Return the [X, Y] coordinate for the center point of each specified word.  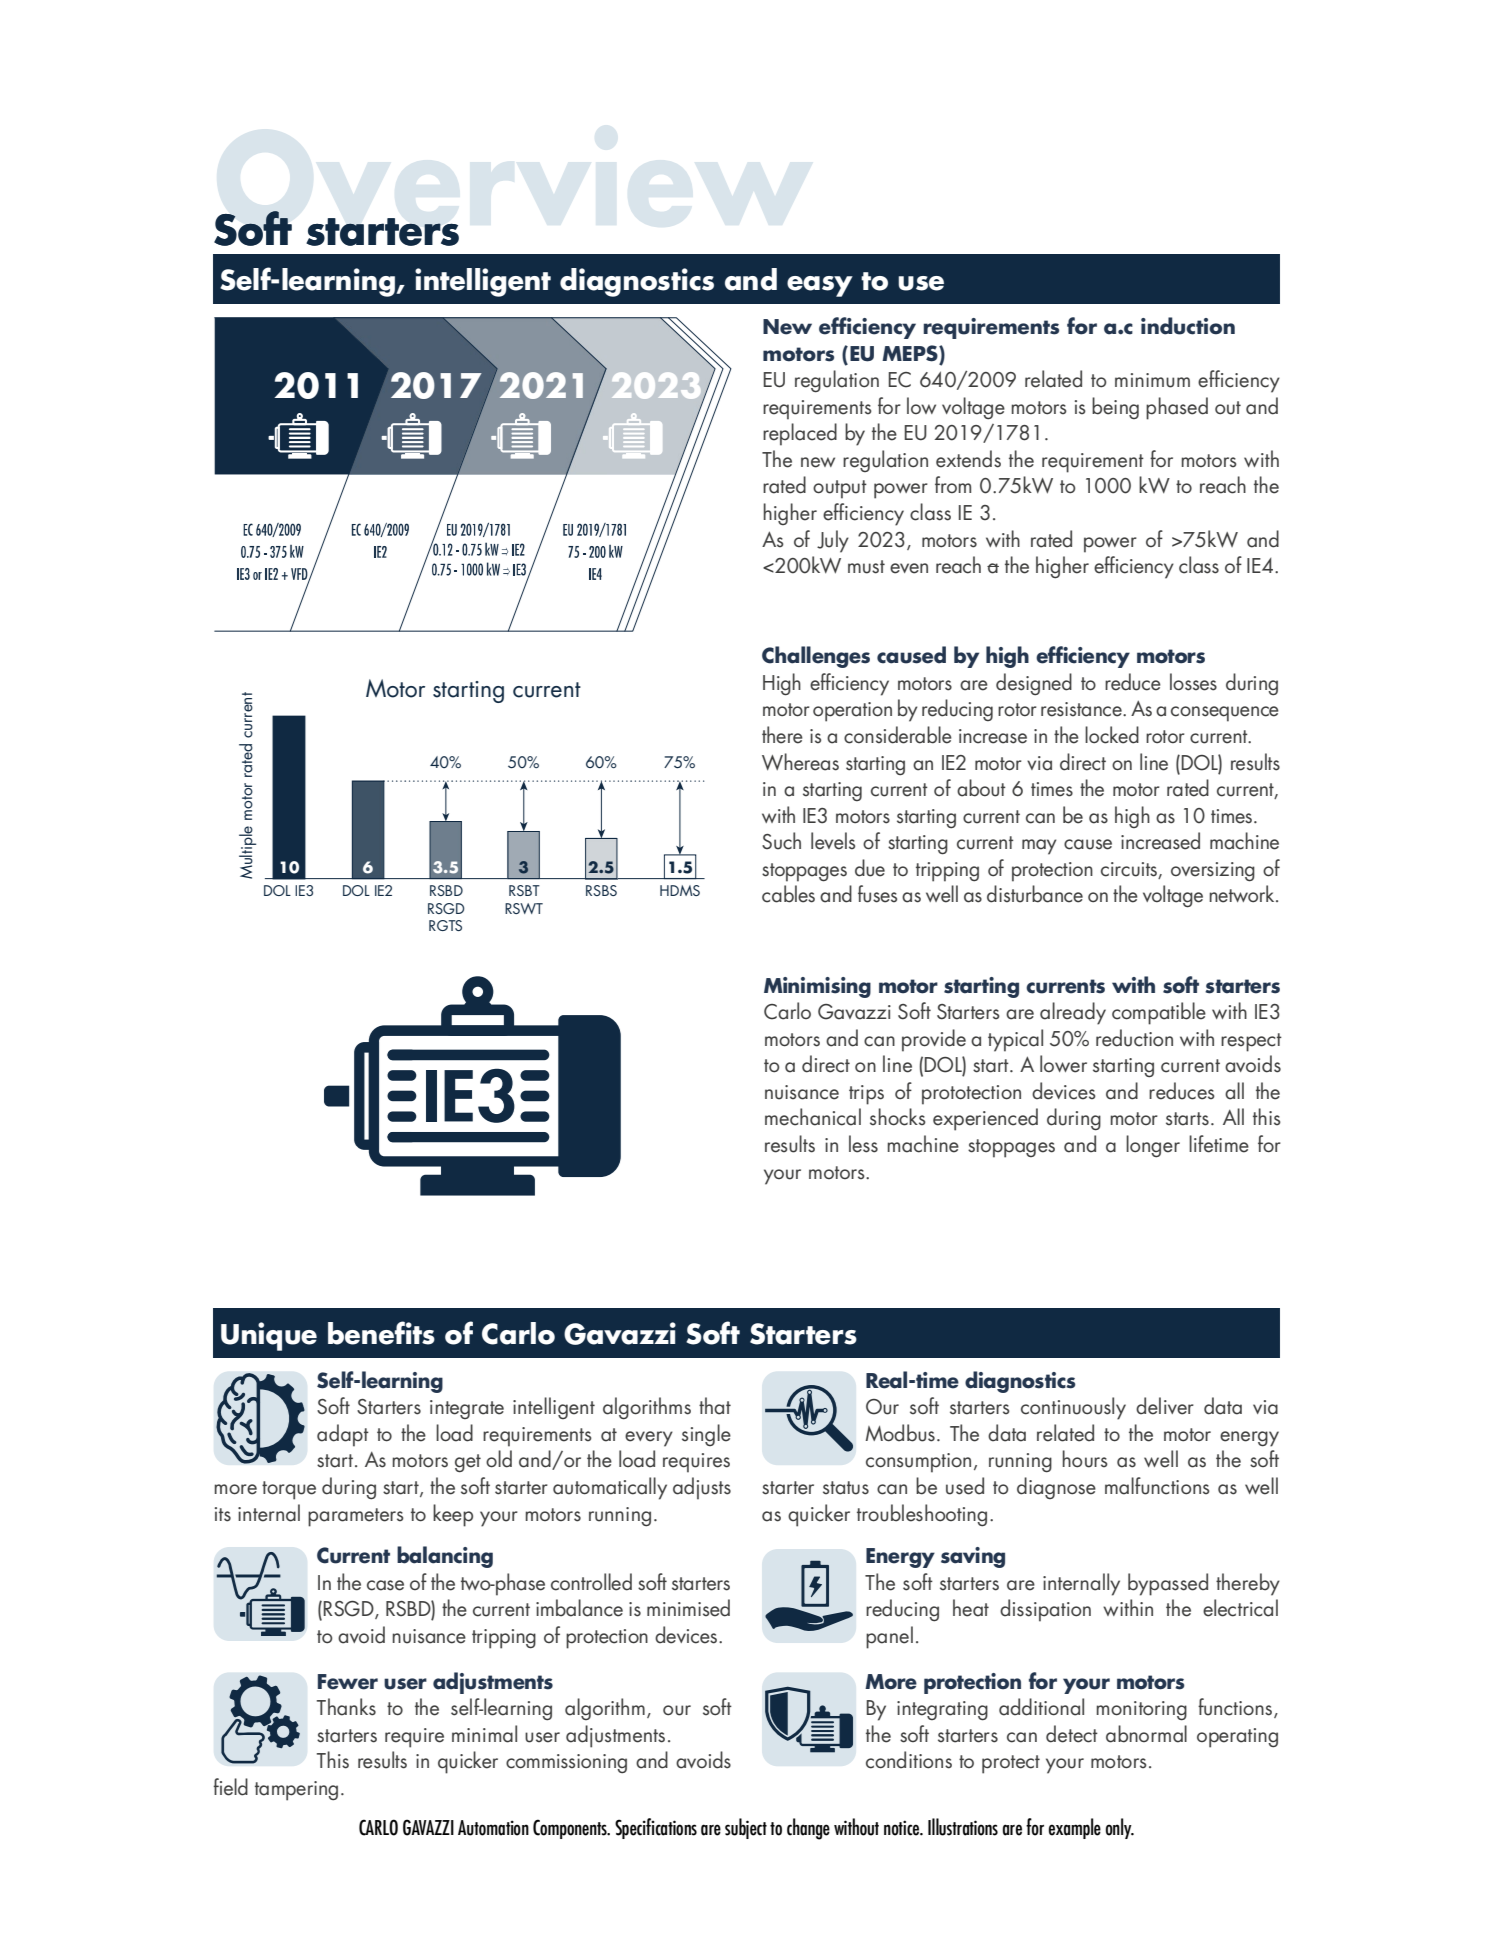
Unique [269, 1336]
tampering [296, 1791]
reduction [1134, 1038]
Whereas [800, 762]
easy [820, 286]
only [1120, 1828]
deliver [1165, 1406]
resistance [1082, 709]
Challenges [816, 657]
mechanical [813, 1117]
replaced [800, 434]
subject [746, 1828]
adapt [343, 1435]
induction [1188, 326]
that [715, 1406]
